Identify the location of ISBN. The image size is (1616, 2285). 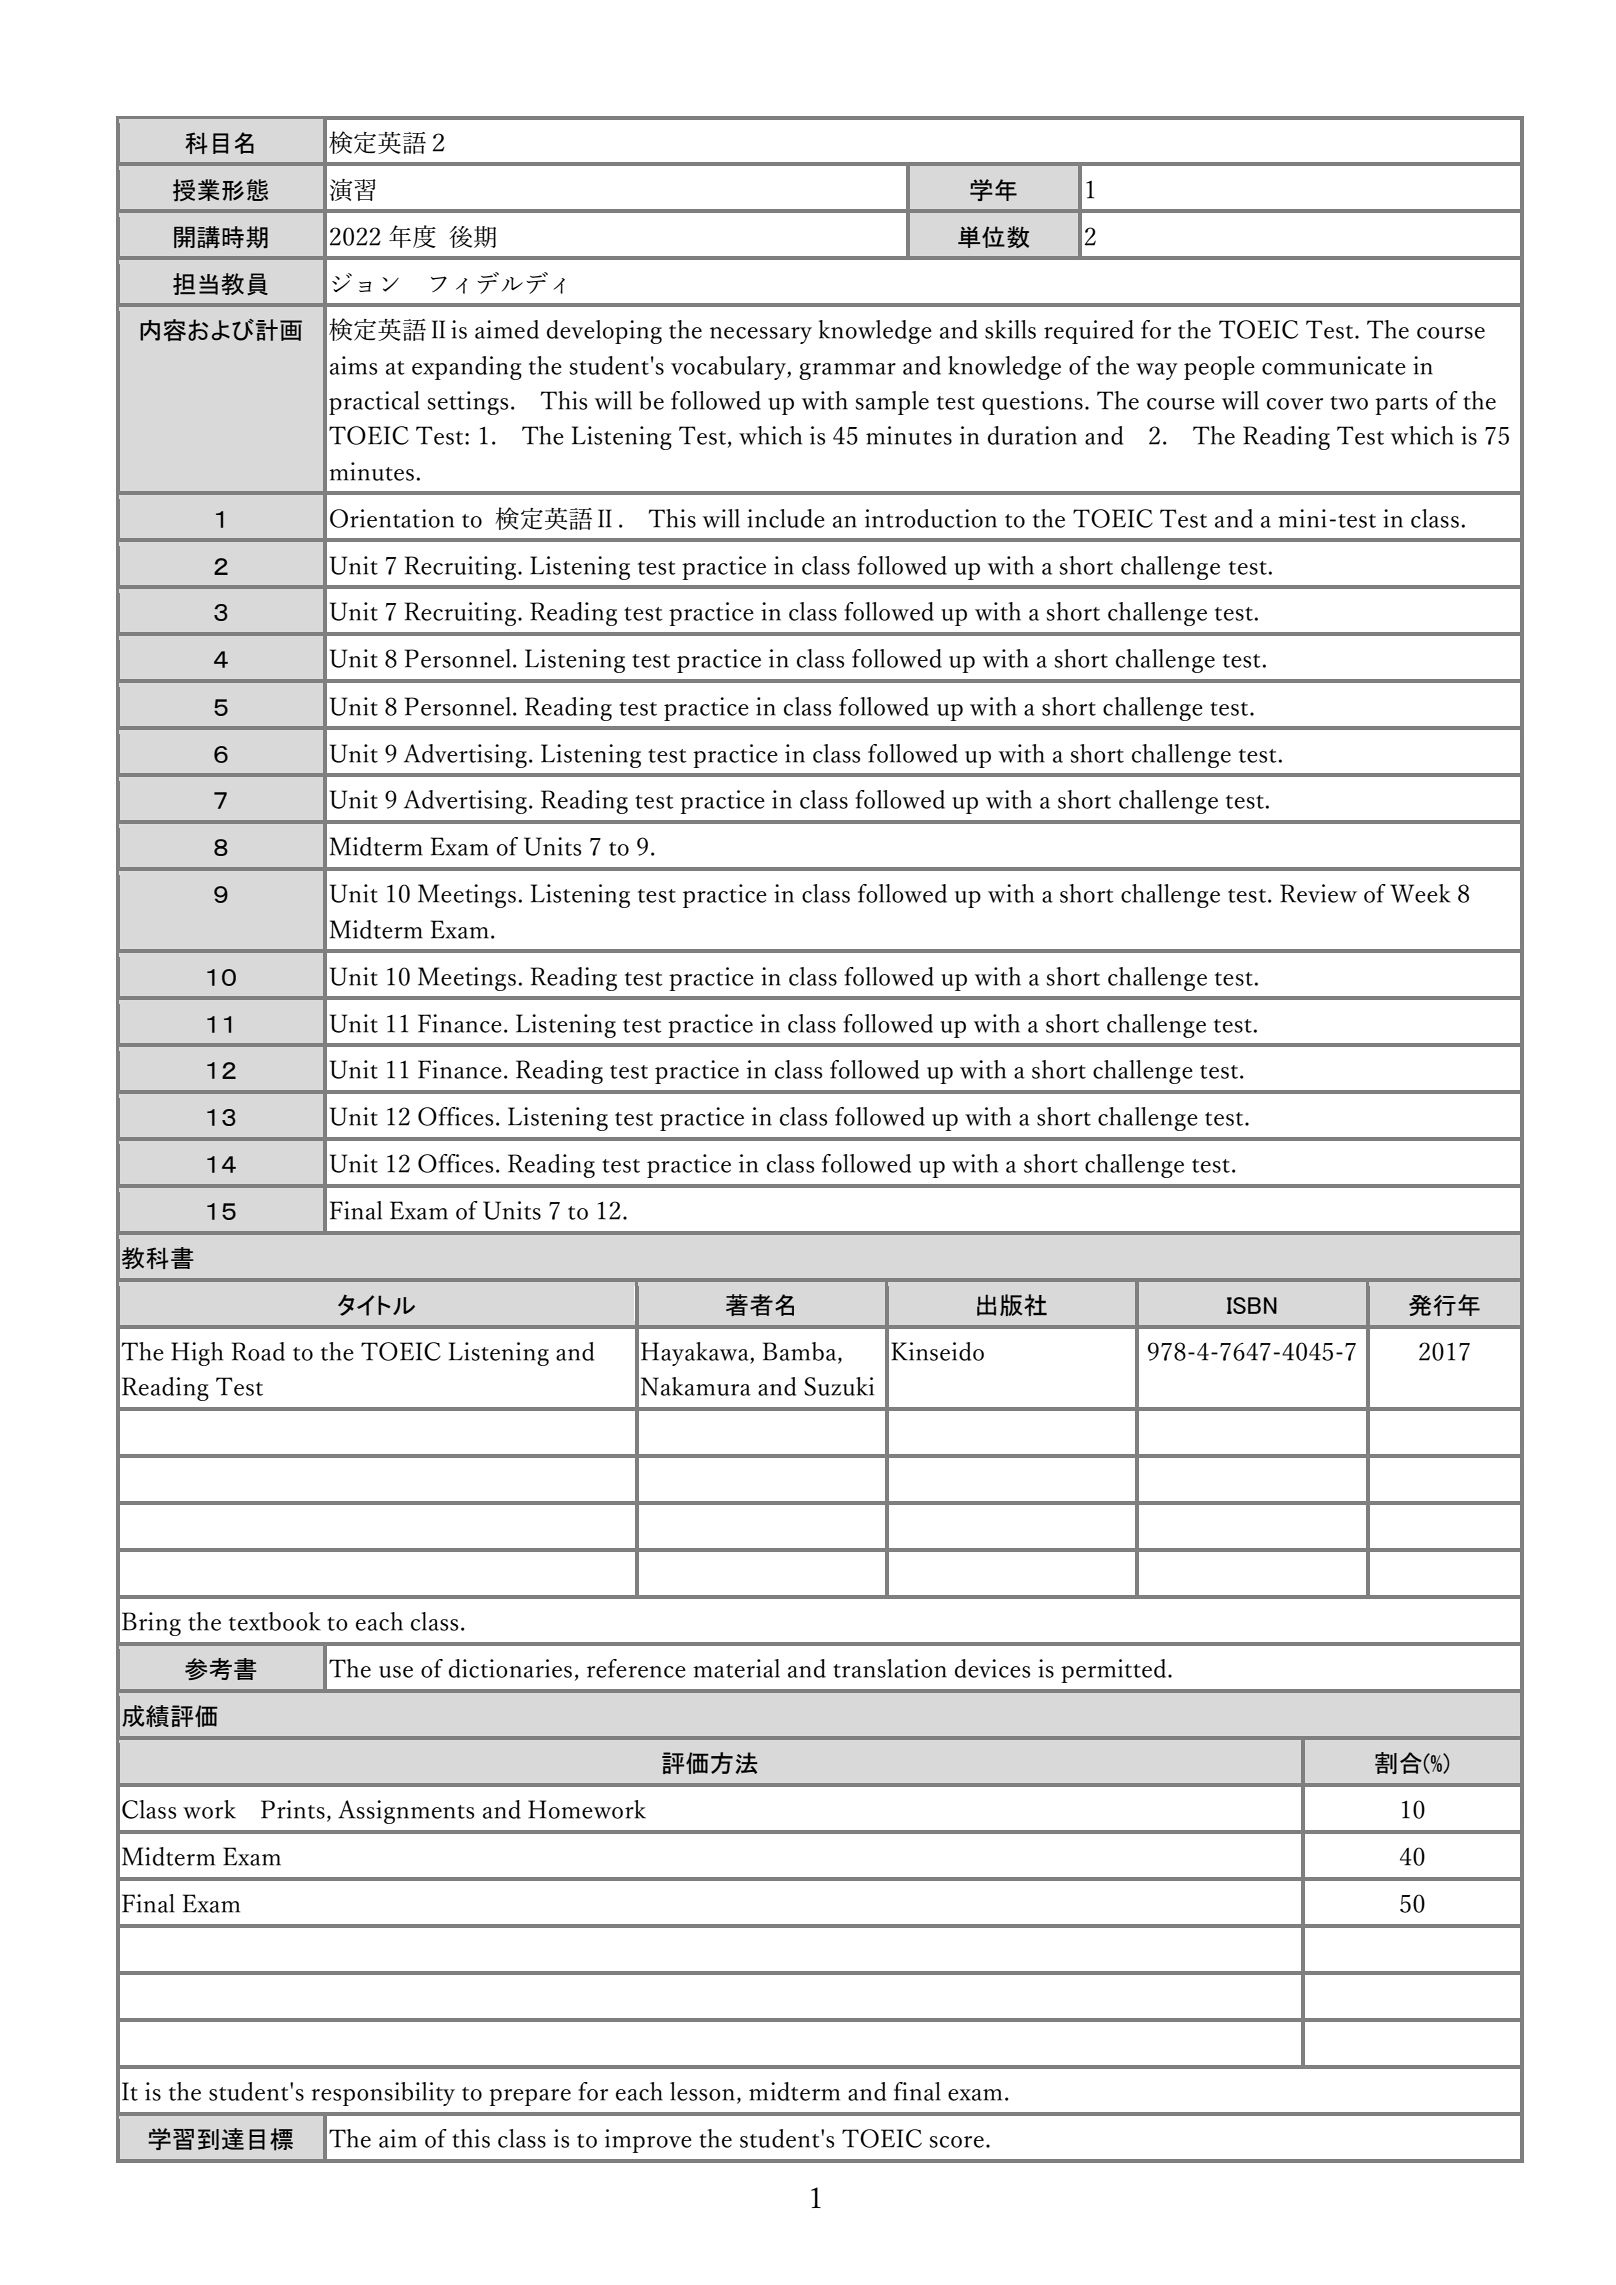
(1252, 1305).
